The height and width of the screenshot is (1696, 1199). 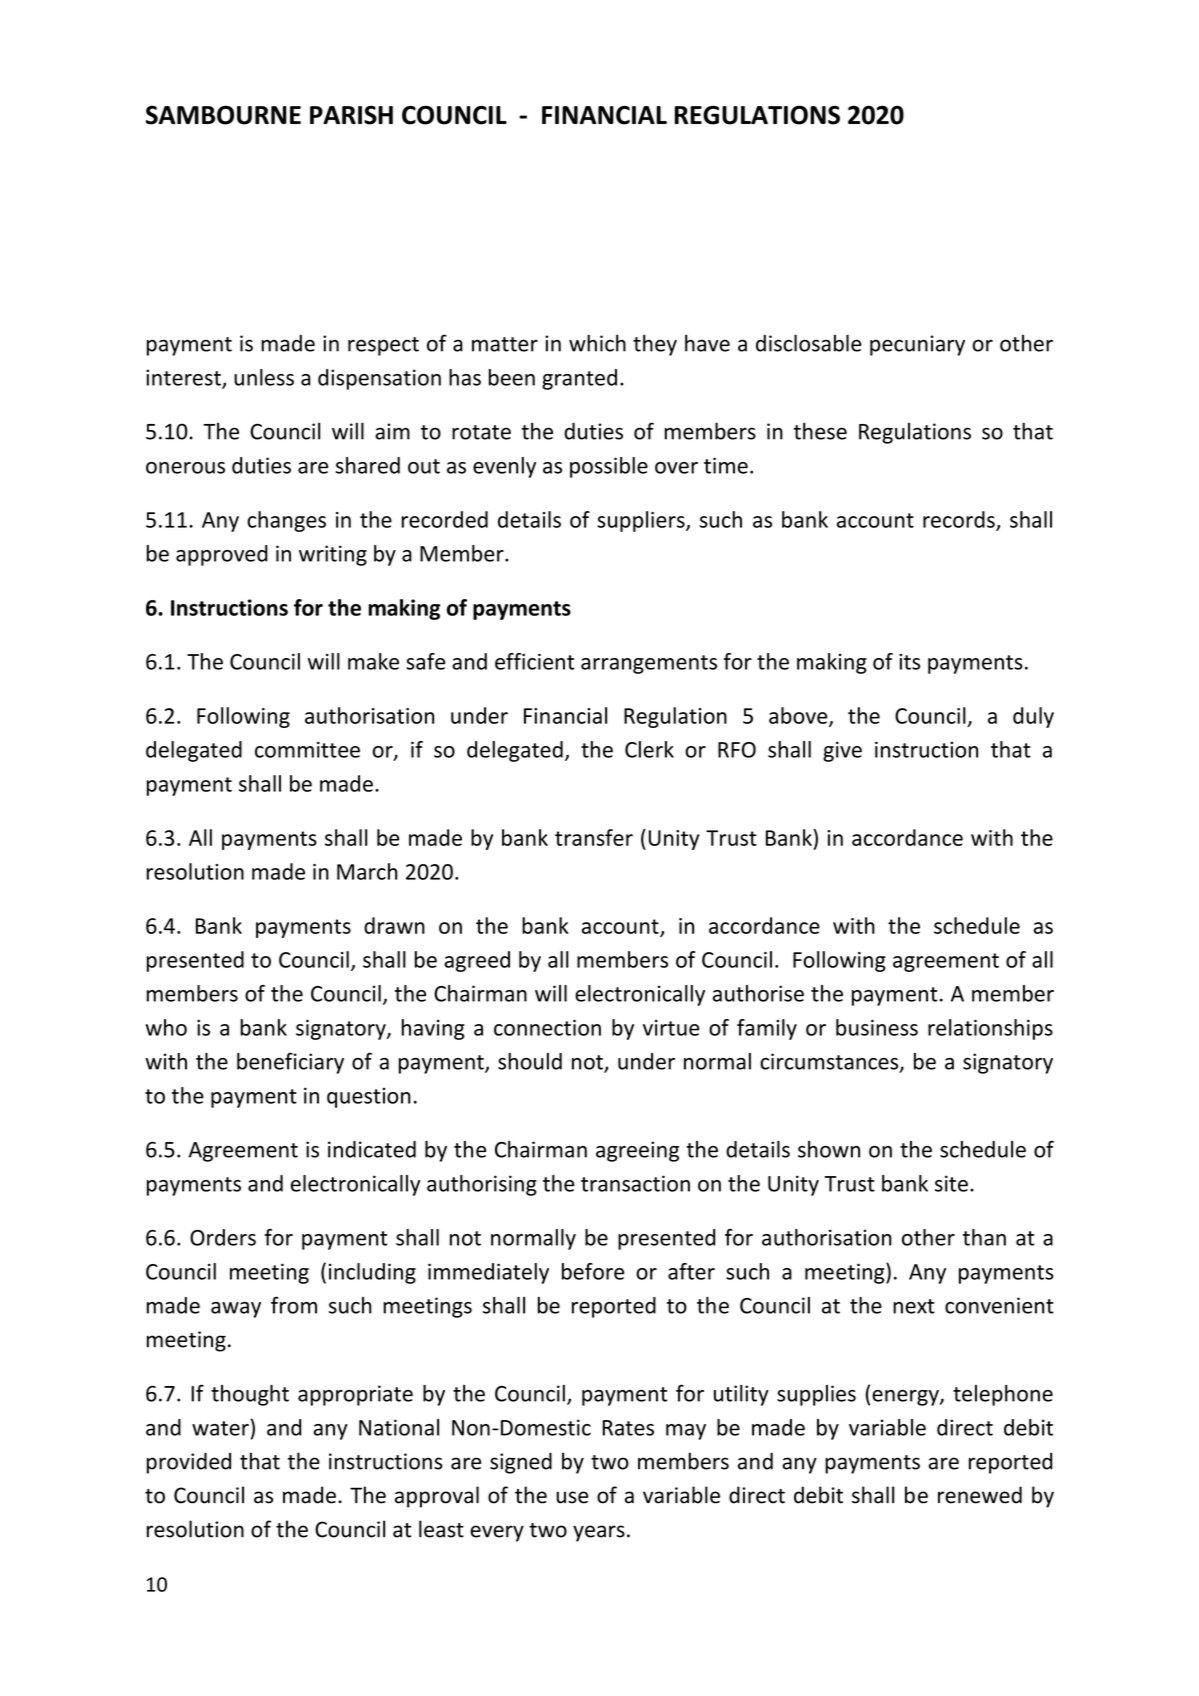 I want to click on pecuniary, so click(x=917, y=345).
